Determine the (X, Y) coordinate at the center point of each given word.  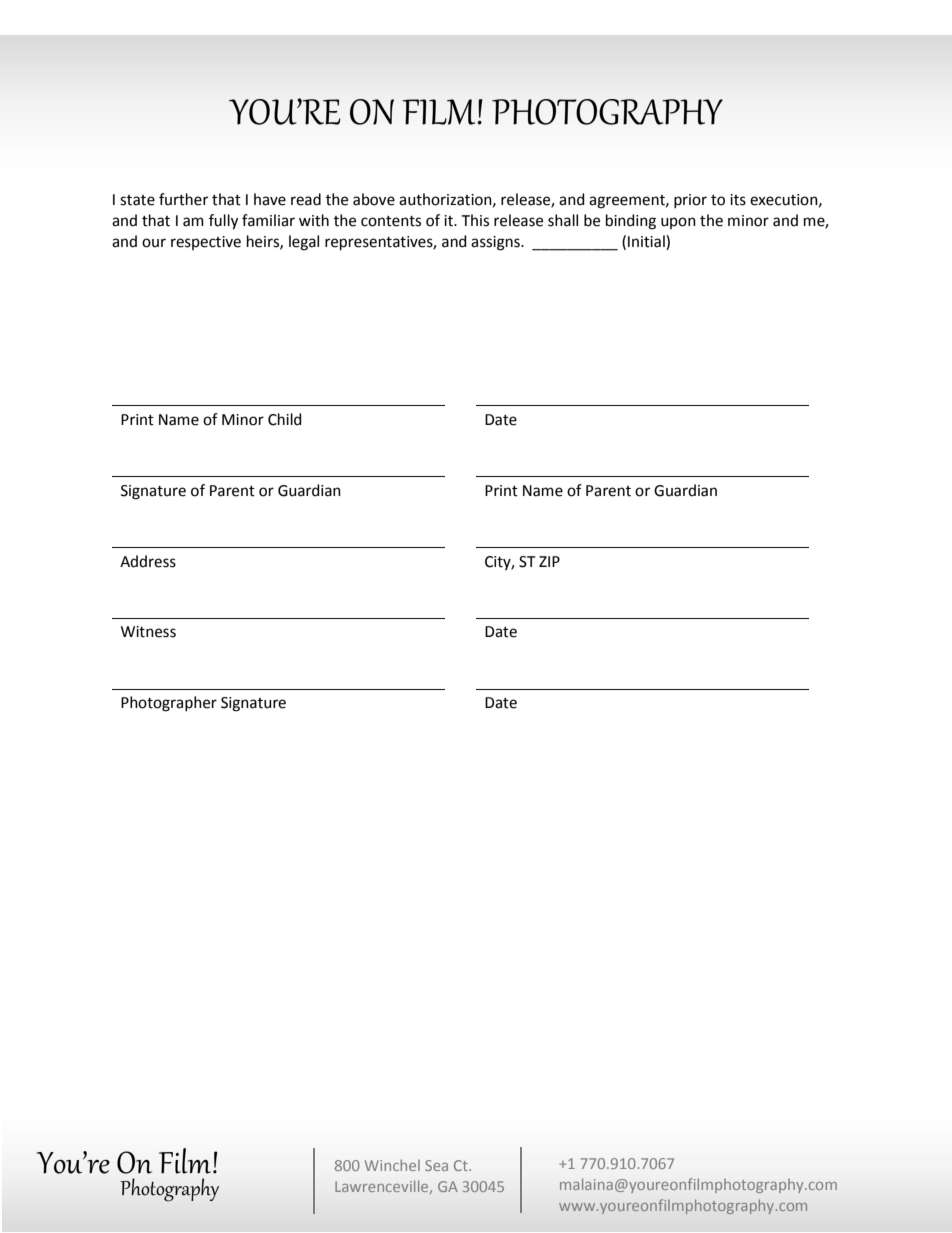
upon (678, 223)
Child (285, 419)
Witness (148, 632)
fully (223, 222)
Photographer (169, 704)
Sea (436, 1165)
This (475, 220)
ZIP (549, 561)
